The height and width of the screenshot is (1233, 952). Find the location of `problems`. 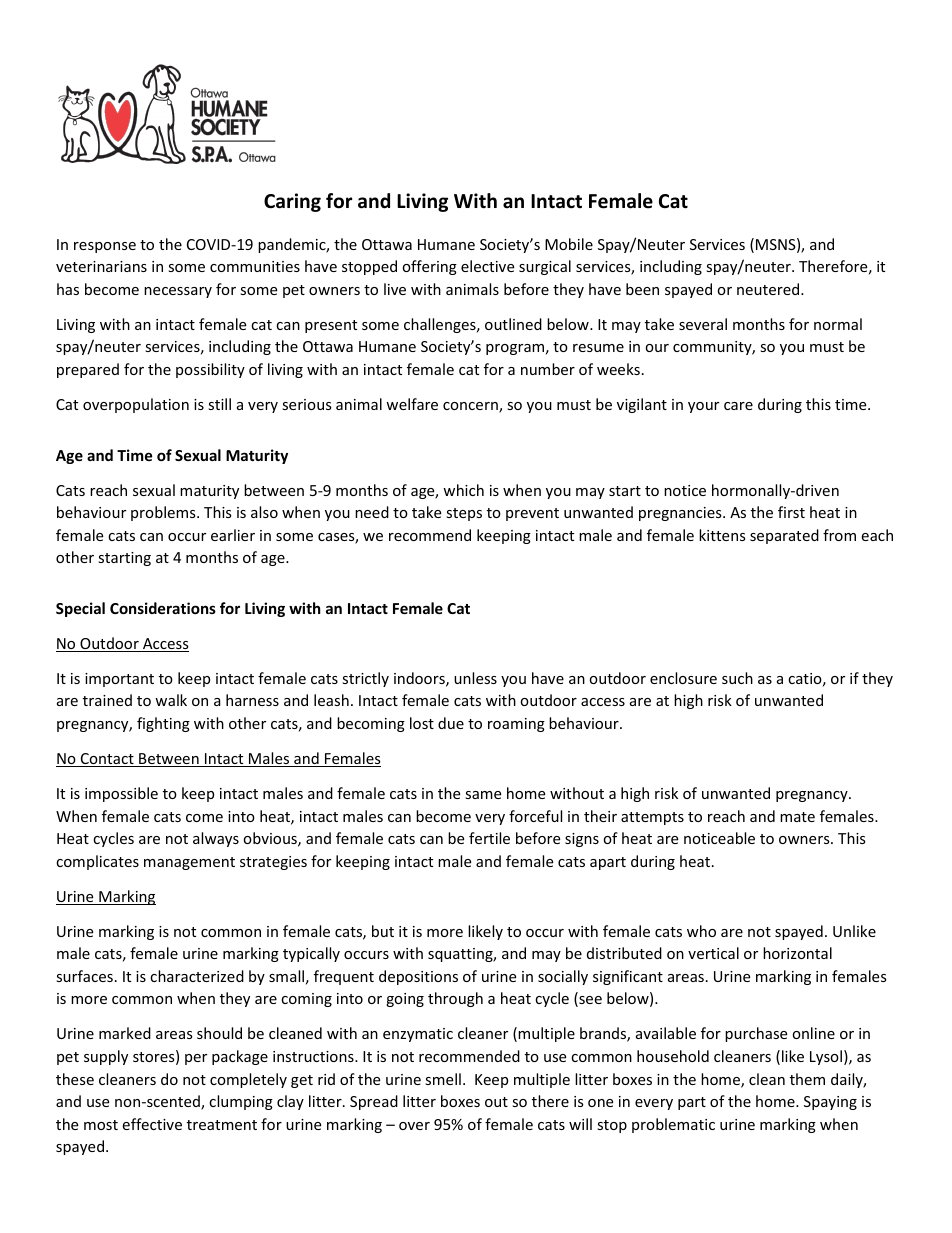

problems is located at coordinates (164, 513).
